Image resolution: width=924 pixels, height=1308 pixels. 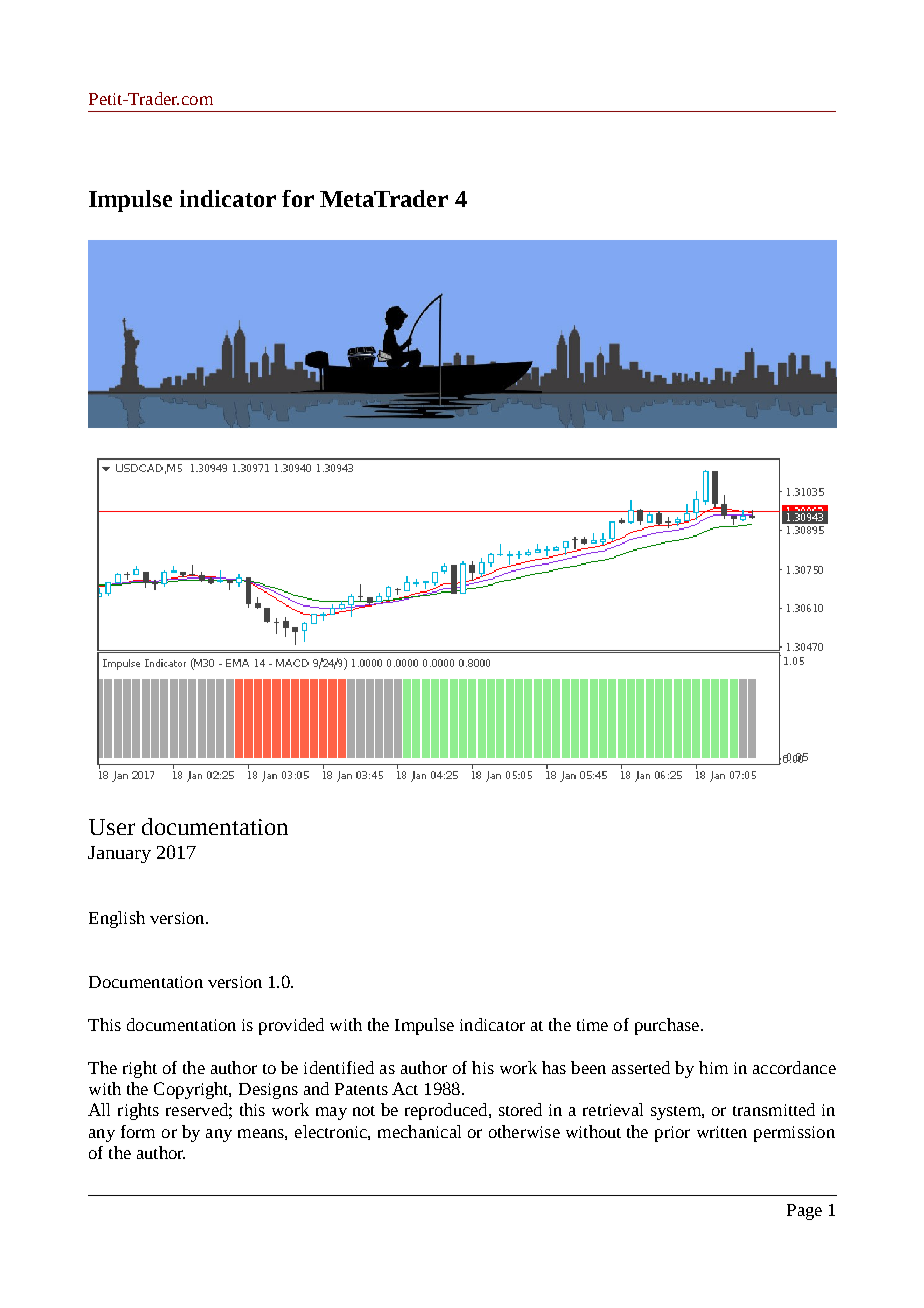 What do you see at coordinates (713, 1067) in the document?
I see `him` at bounding box center [713, 1067].
